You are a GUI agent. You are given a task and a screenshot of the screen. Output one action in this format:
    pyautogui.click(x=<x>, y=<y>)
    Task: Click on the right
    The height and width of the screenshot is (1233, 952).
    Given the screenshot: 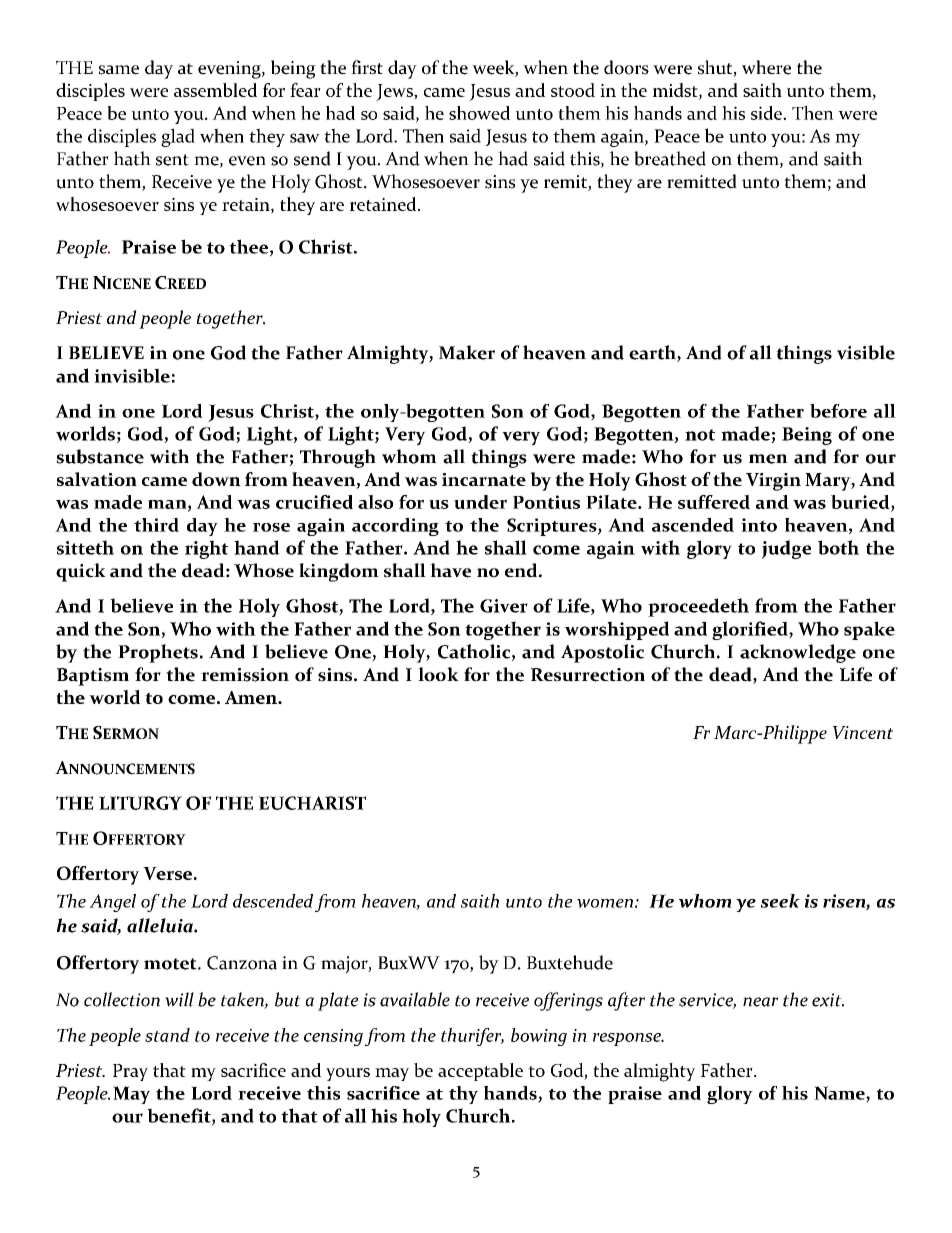 What is the action you would take?
    pyautogui.click(x=206, y=549)
